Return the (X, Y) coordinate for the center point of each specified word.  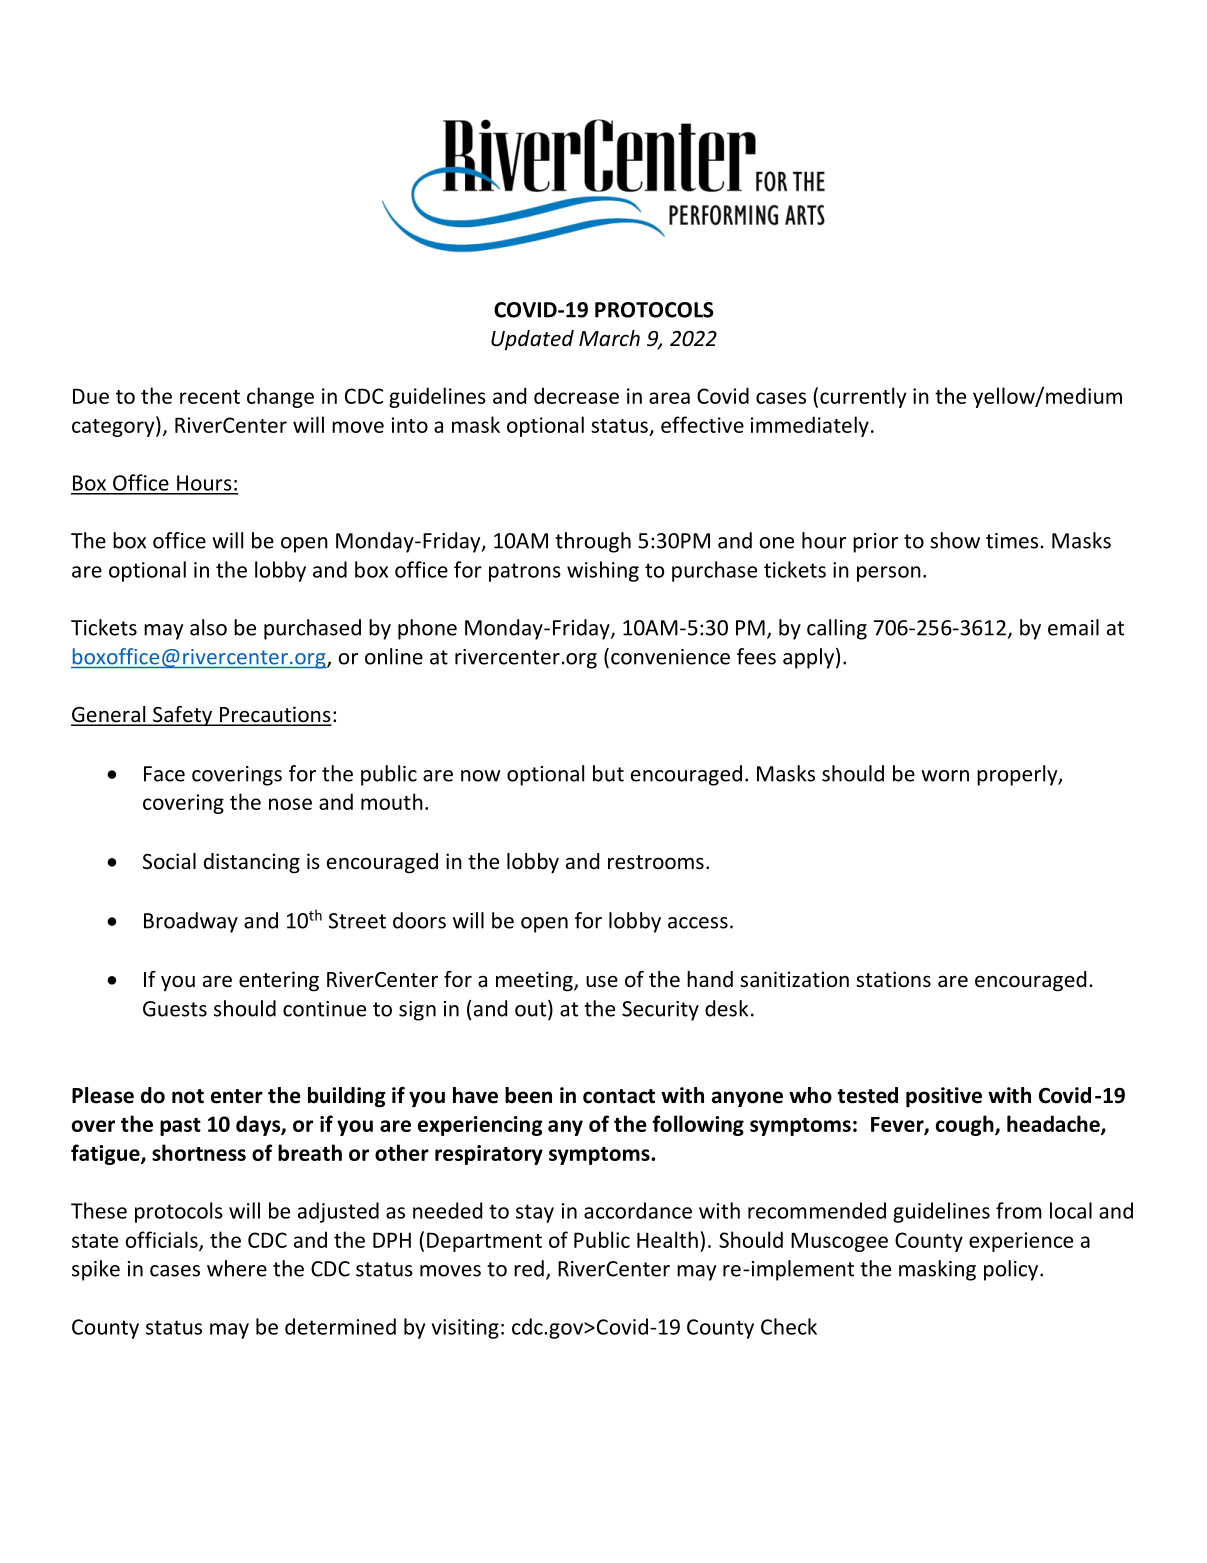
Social (169, 861)
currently (863, 397)
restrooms (656, 862)
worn (945, 776)
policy (1011, 1270)
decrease (576, 395)
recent (210, 397)
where (237, 1268)
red (529, 1268)
